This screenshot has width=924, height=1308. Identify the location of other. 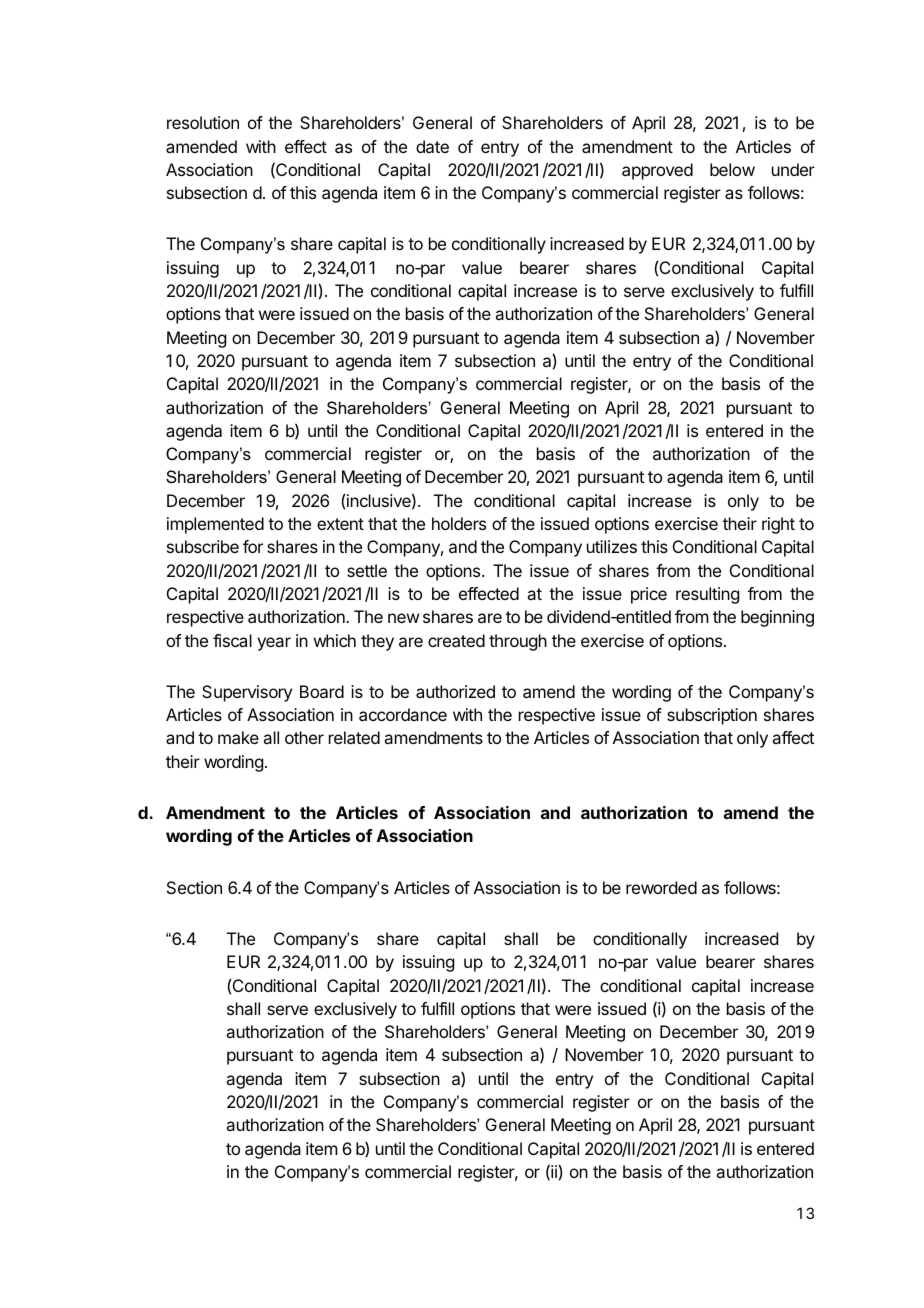
(304, 737).
